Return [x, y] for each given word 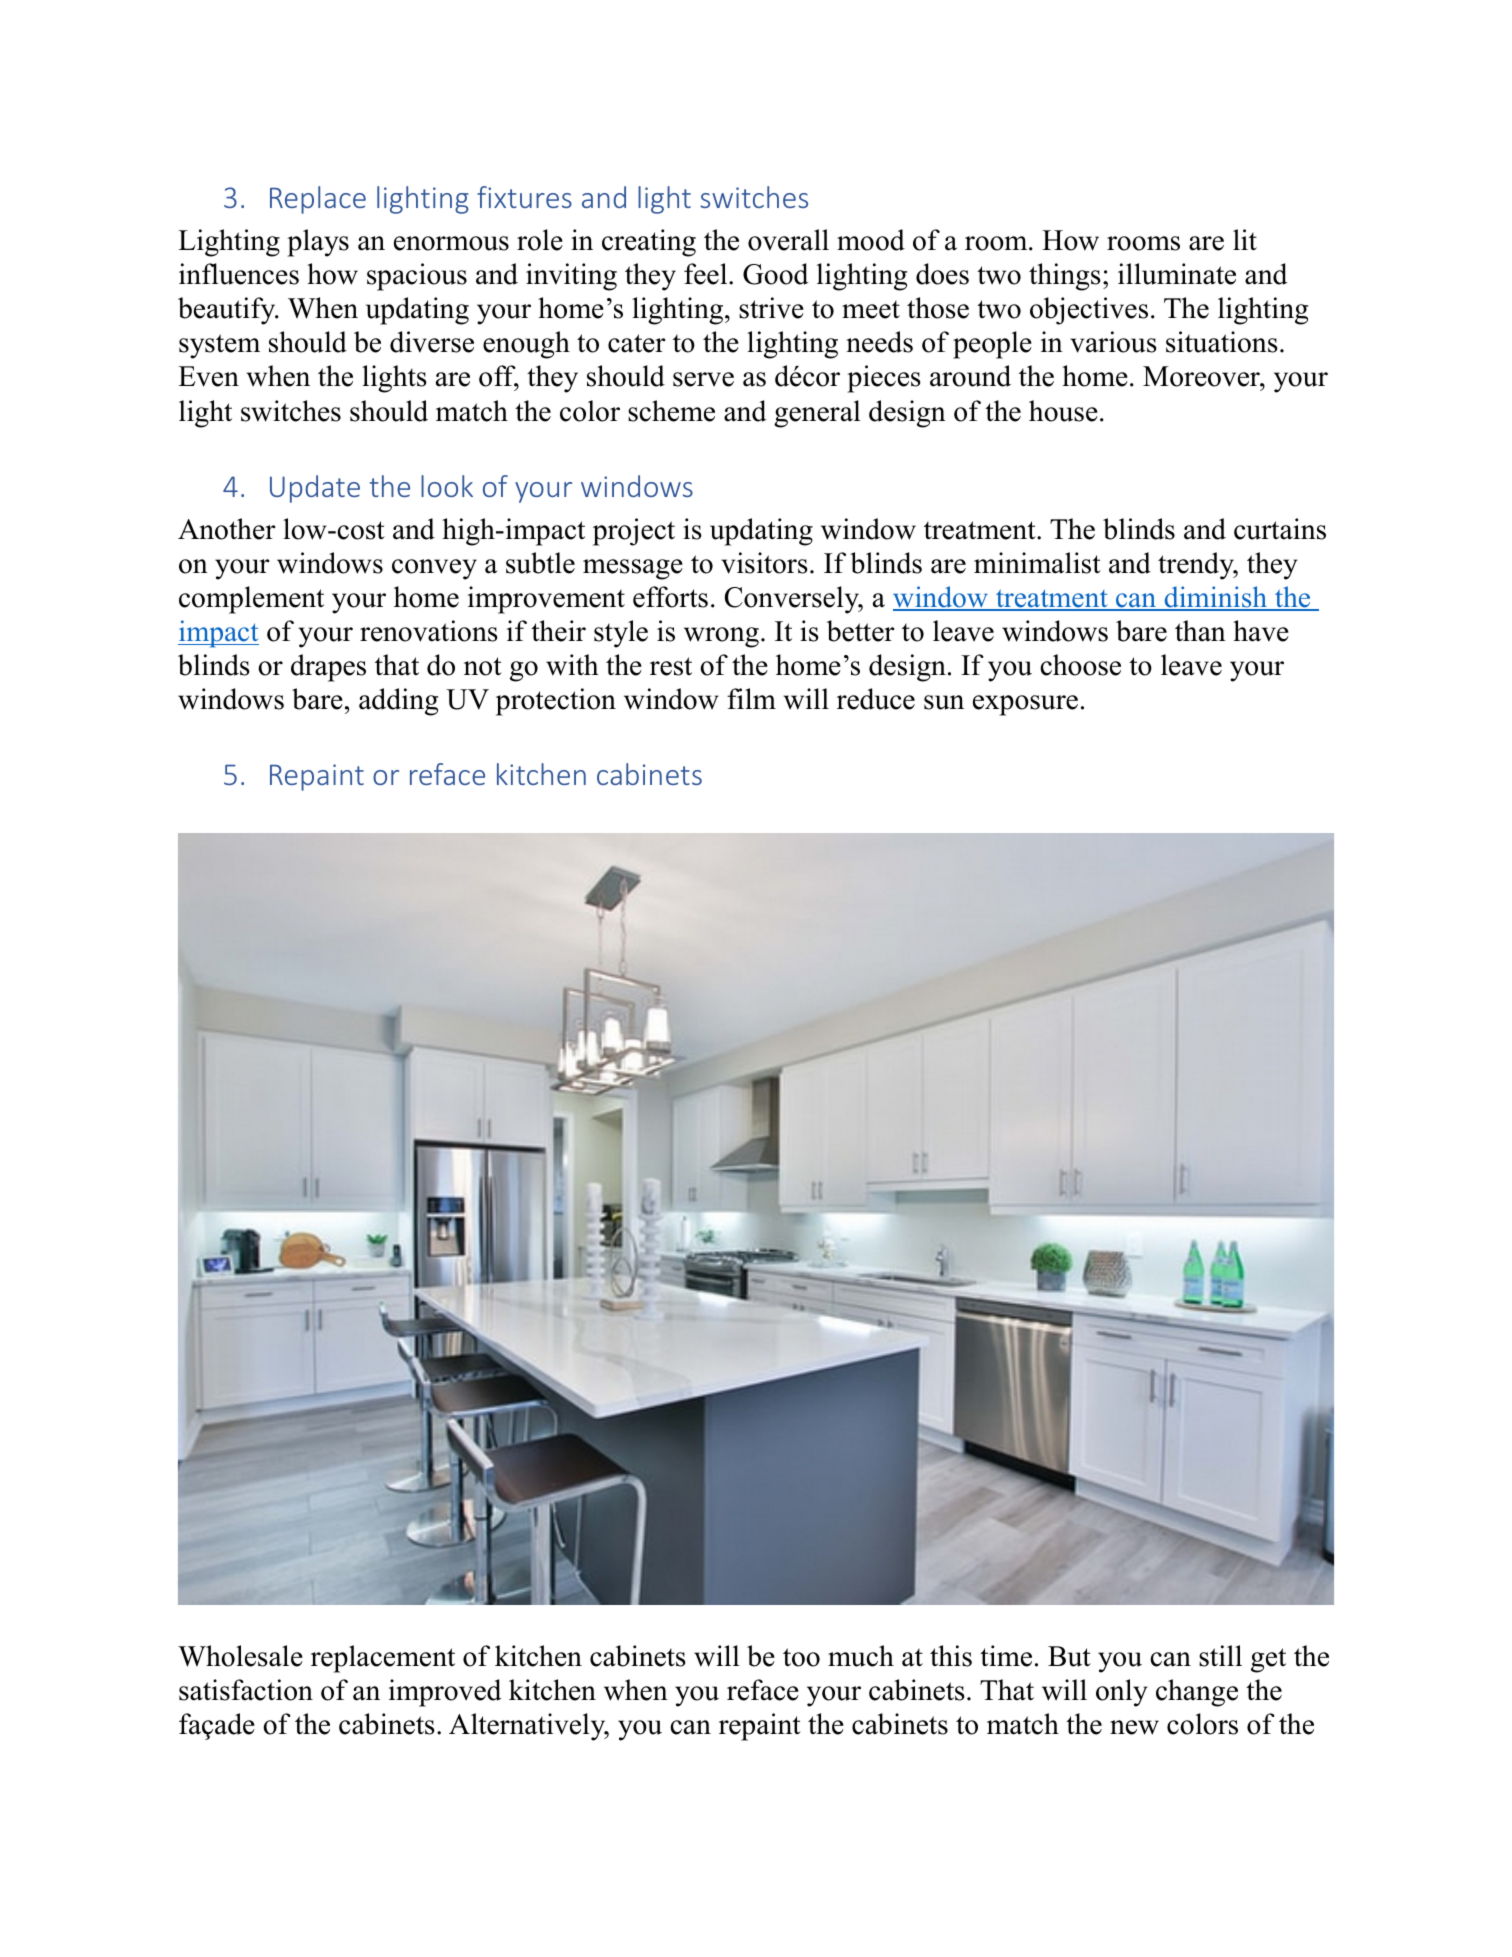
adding [398, 702]
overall [788, 240]
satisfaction [246, 1690]
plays [318, 243]
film [751, 698]
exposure [1025, 705]
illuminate [1177, 274]
